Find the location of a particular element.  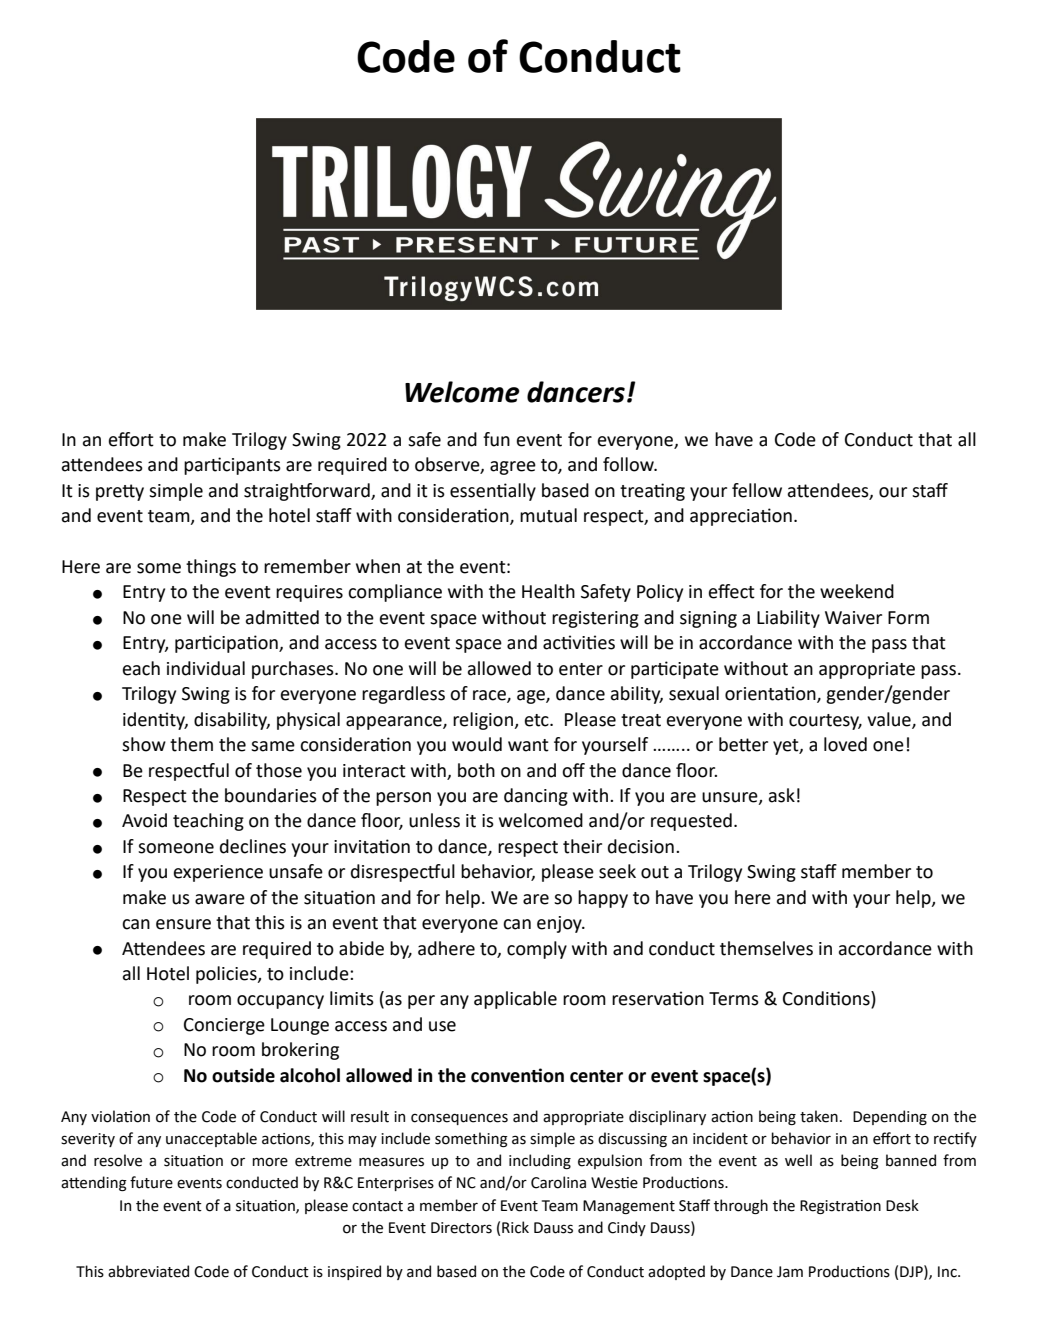

agree is located at coordinates (513, 468).
